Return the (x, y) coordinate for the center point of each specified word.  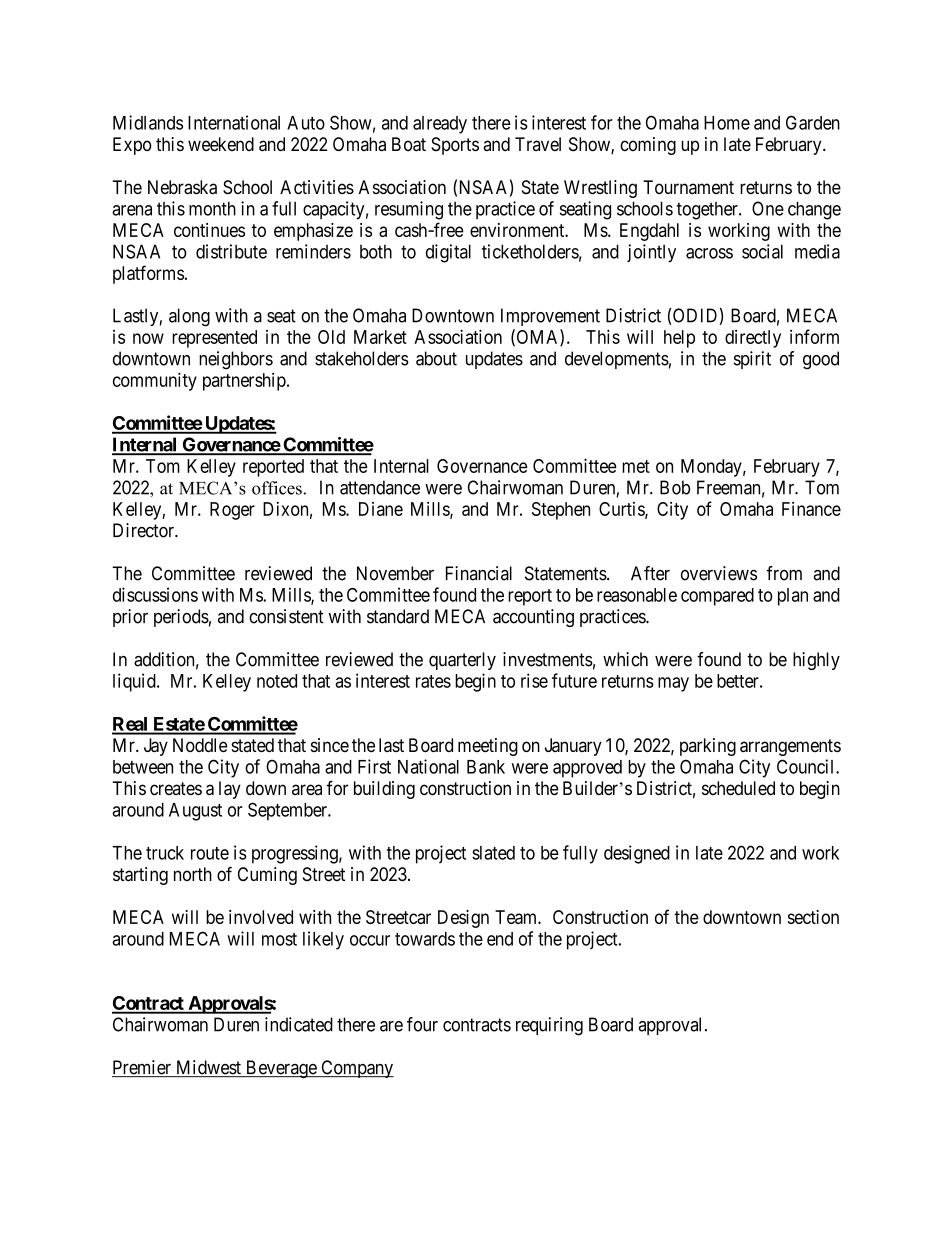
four (422, 1024)
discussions (155, 594)
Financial (479, 573)
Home (727, 123)
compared (717, 597)
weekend (221, 144)
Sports (455, 146)
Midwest (208, 1068)
